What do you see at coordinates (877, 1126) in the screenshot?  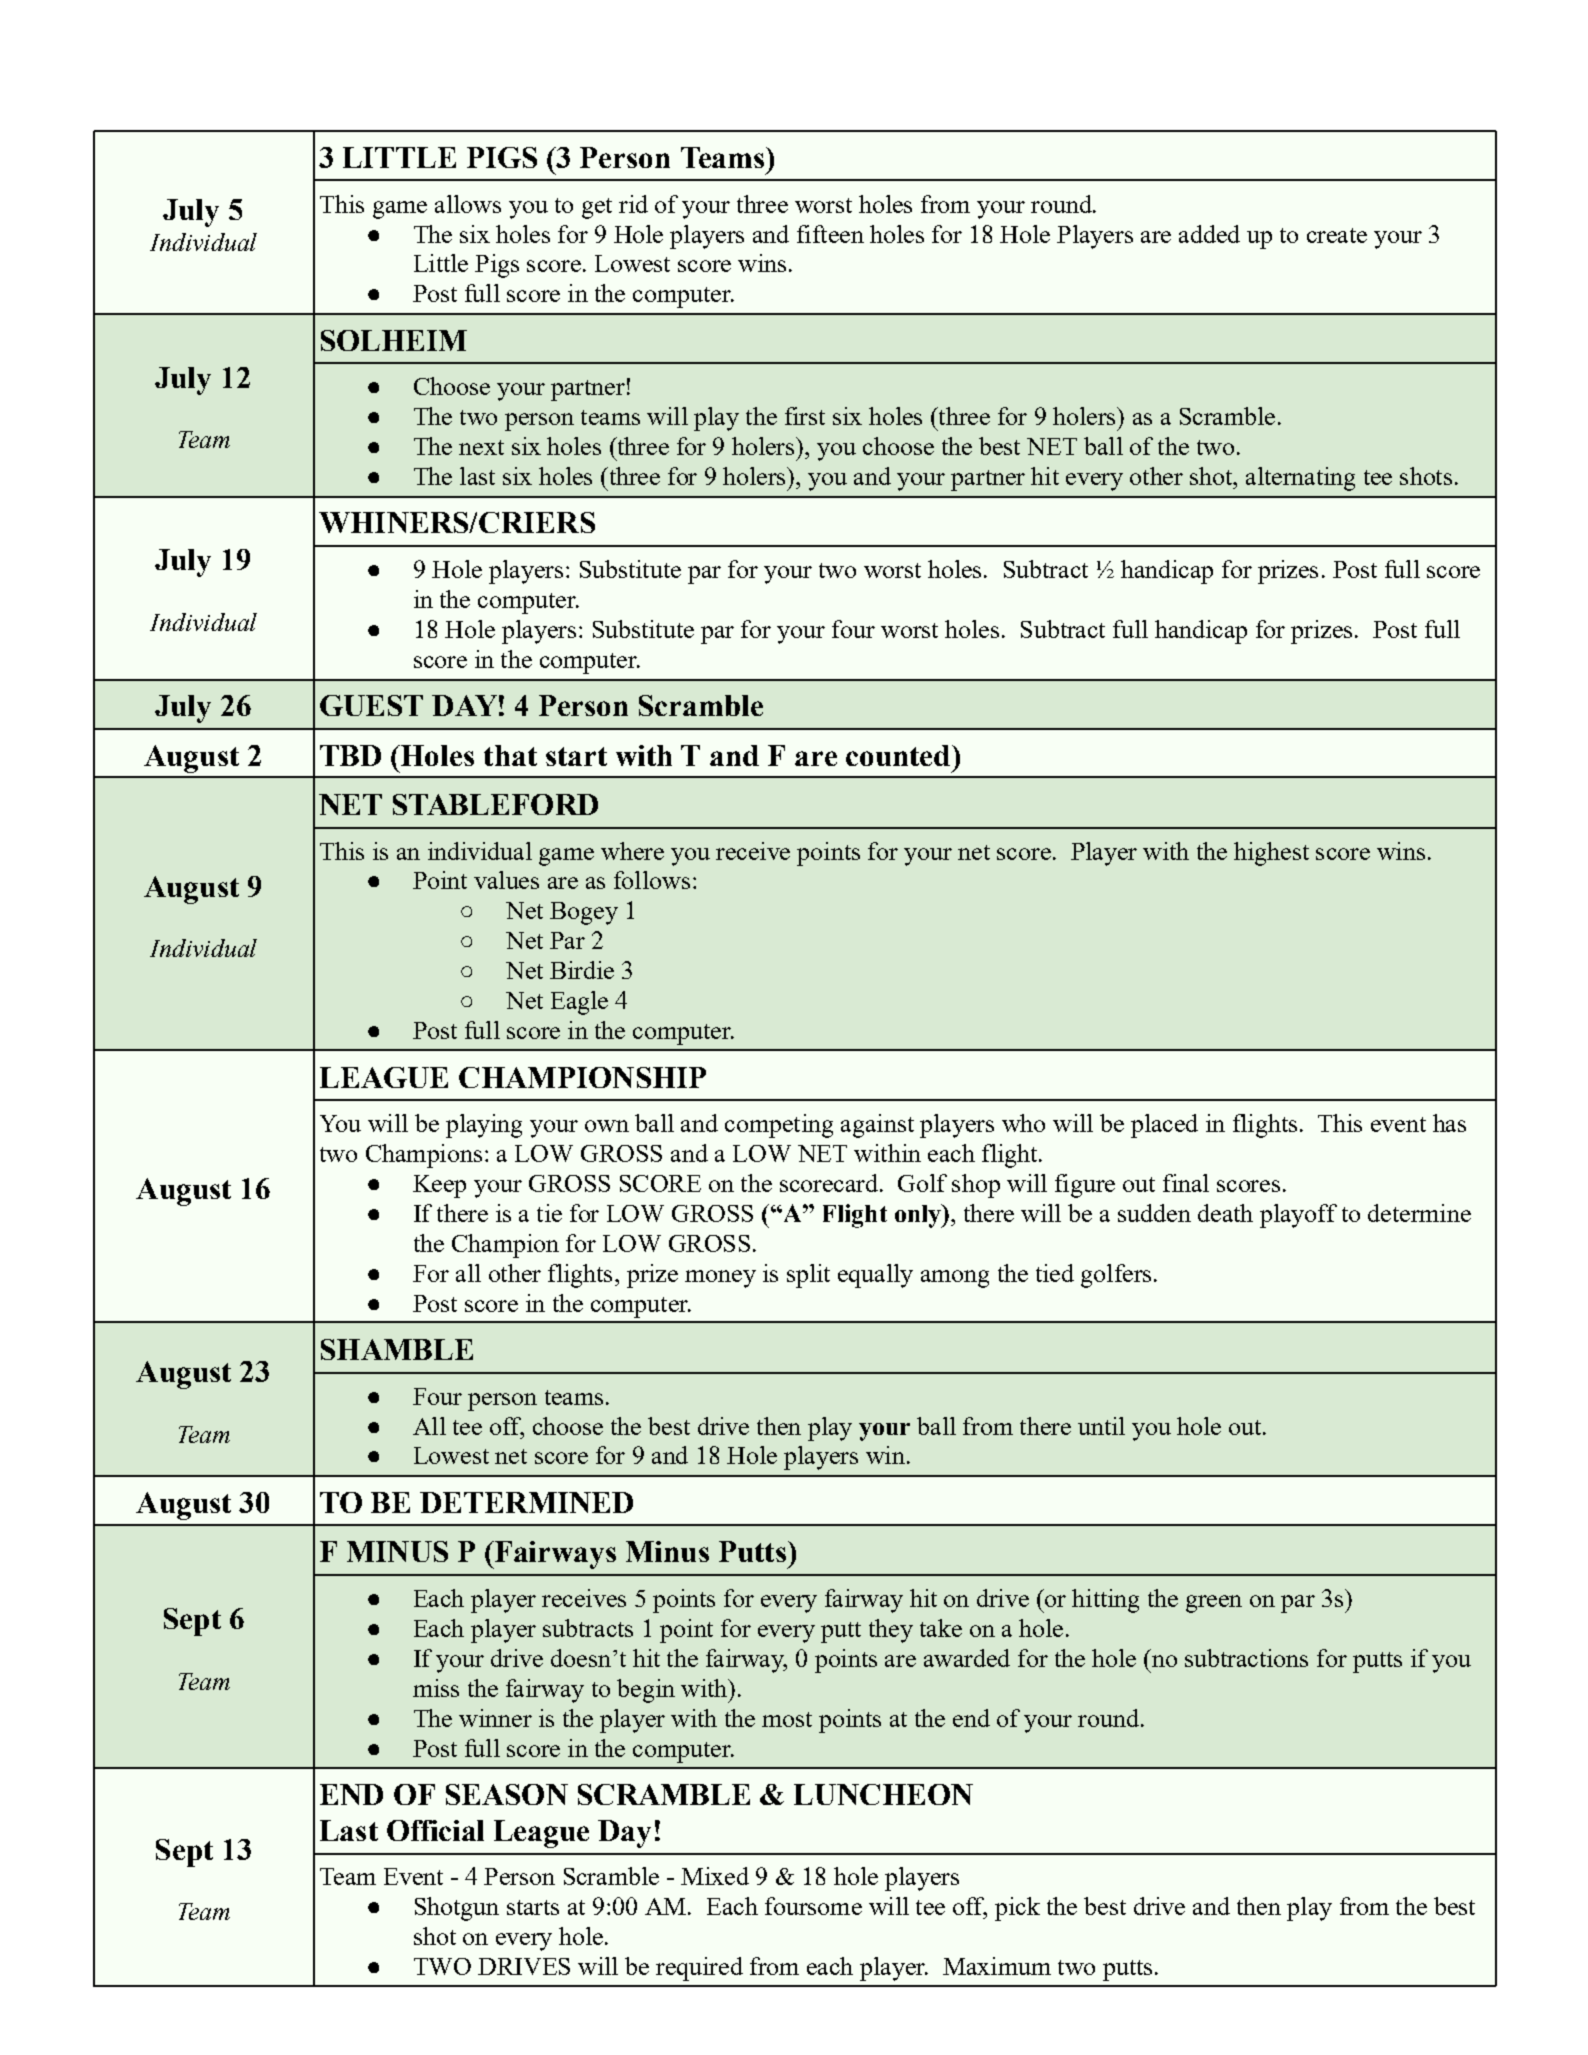 I see `against` at bounding box center [877, 1126].
